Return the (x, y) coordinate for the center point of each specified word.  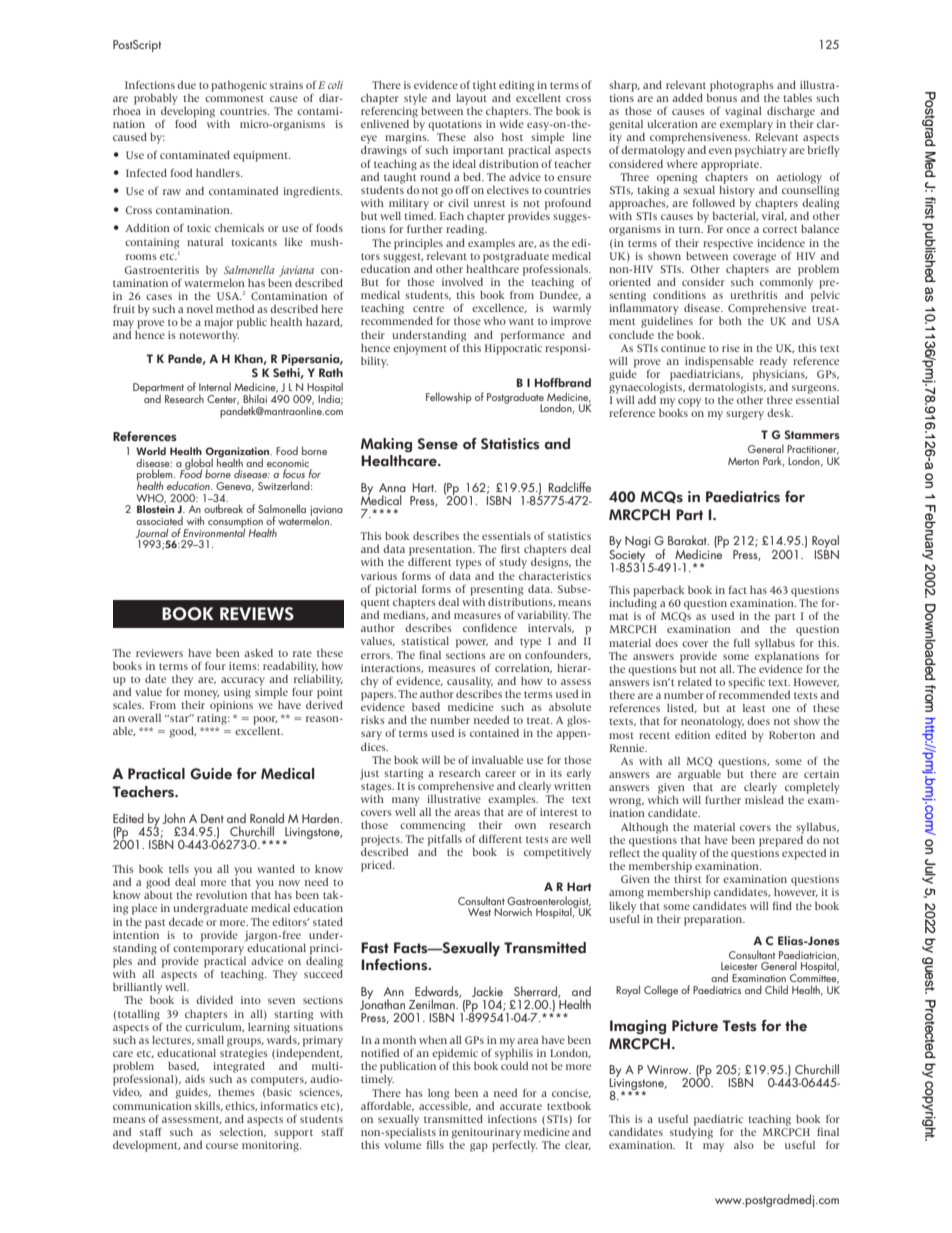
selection (243, 1131)
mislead (764, 799)
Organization (238, 453)
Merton (743, 461)
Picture (695, 1026)
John (174, 818)
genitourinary (486, 1134)
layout (471, 98)
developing (188, 112)
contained (494, 732)
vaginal (743, 112)
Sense (438, 444)
